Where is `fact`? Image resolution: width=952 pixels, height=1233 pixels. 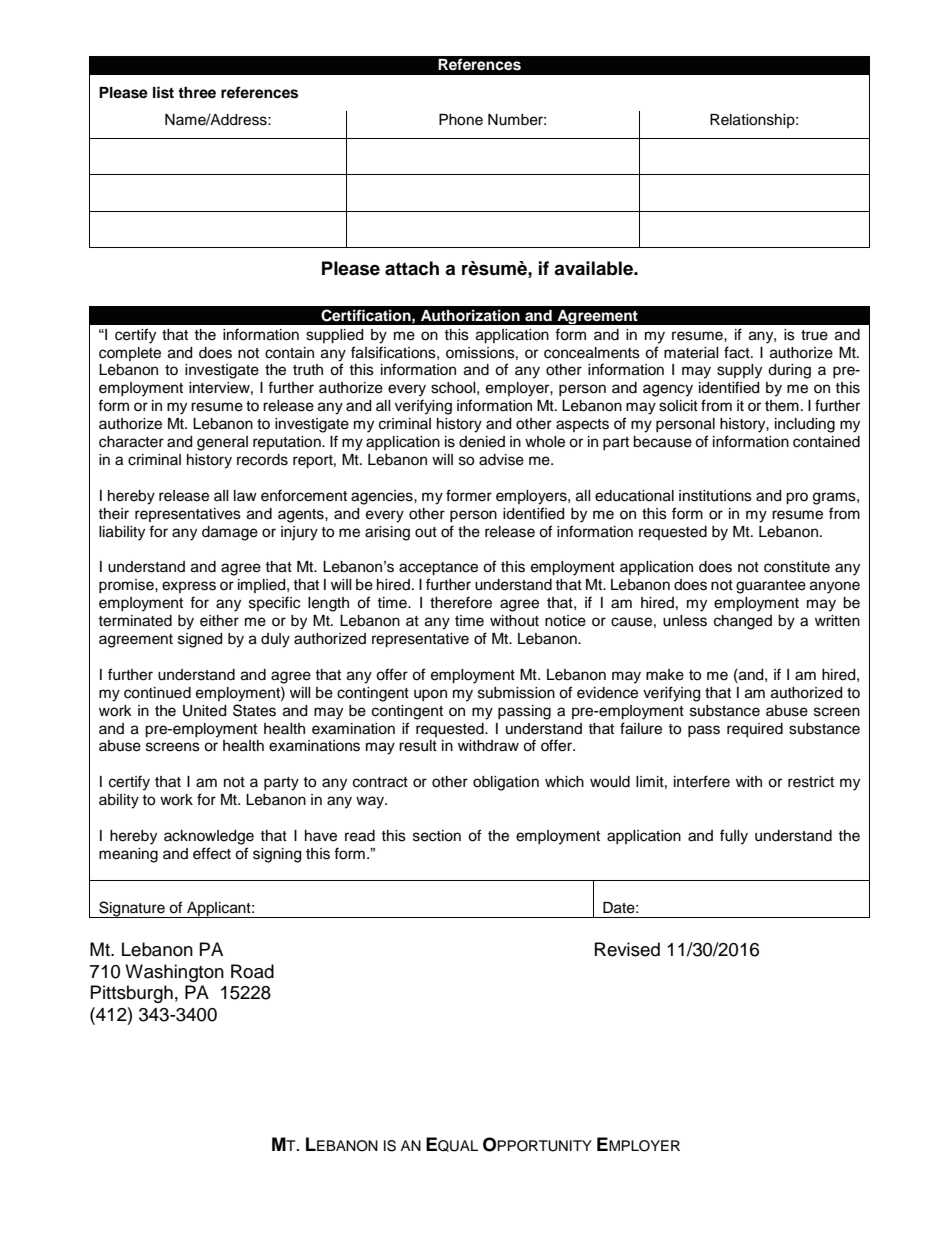 fact is located at coordinates (738, 352).
